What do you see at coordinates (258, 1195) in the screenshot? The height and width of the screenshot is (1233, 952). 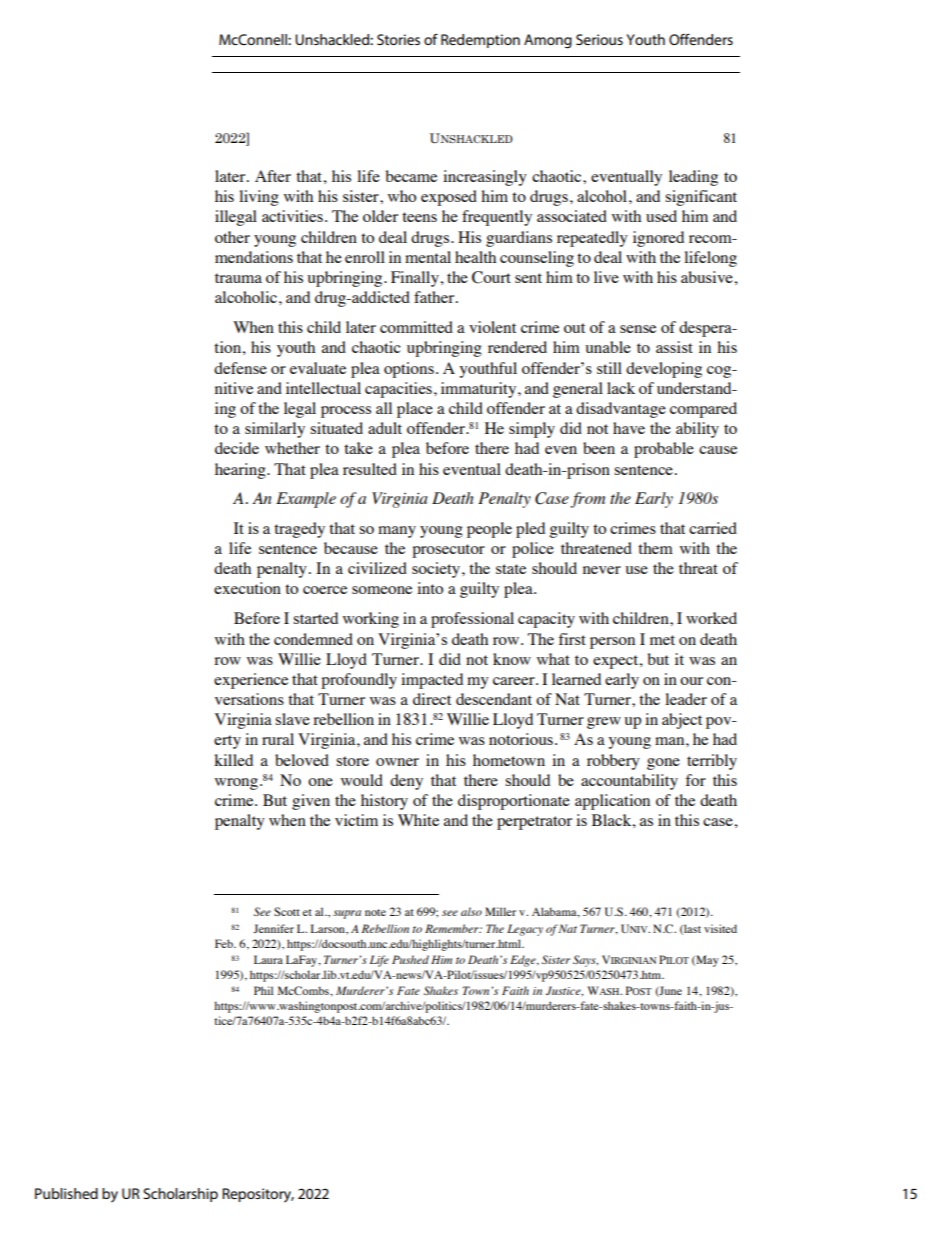 I see `Repository` at bounding box center [258, 1195].
